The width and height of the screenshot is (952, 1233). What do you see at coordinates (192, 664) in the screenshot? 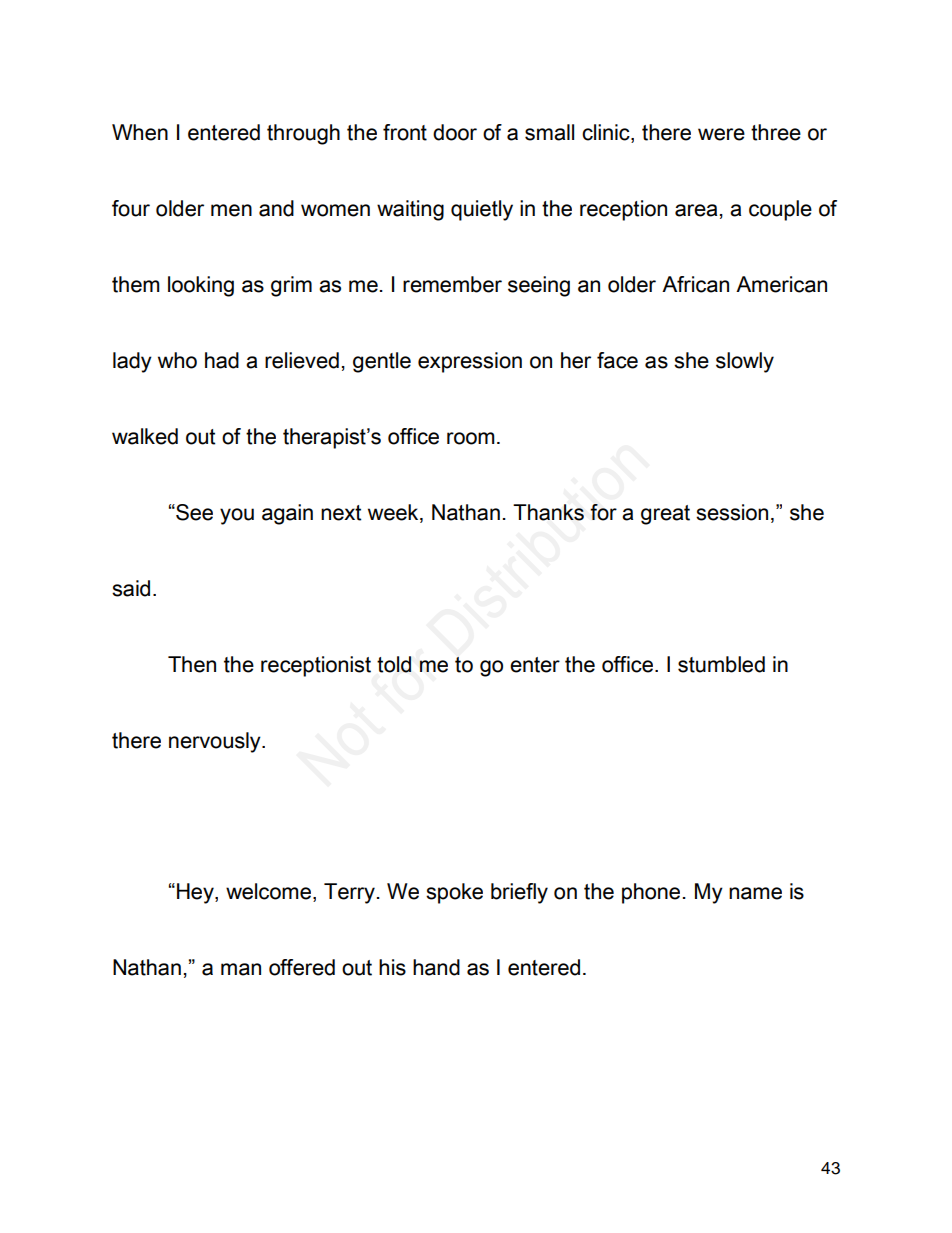
I see `Then` at bounding box center [192, 664].
